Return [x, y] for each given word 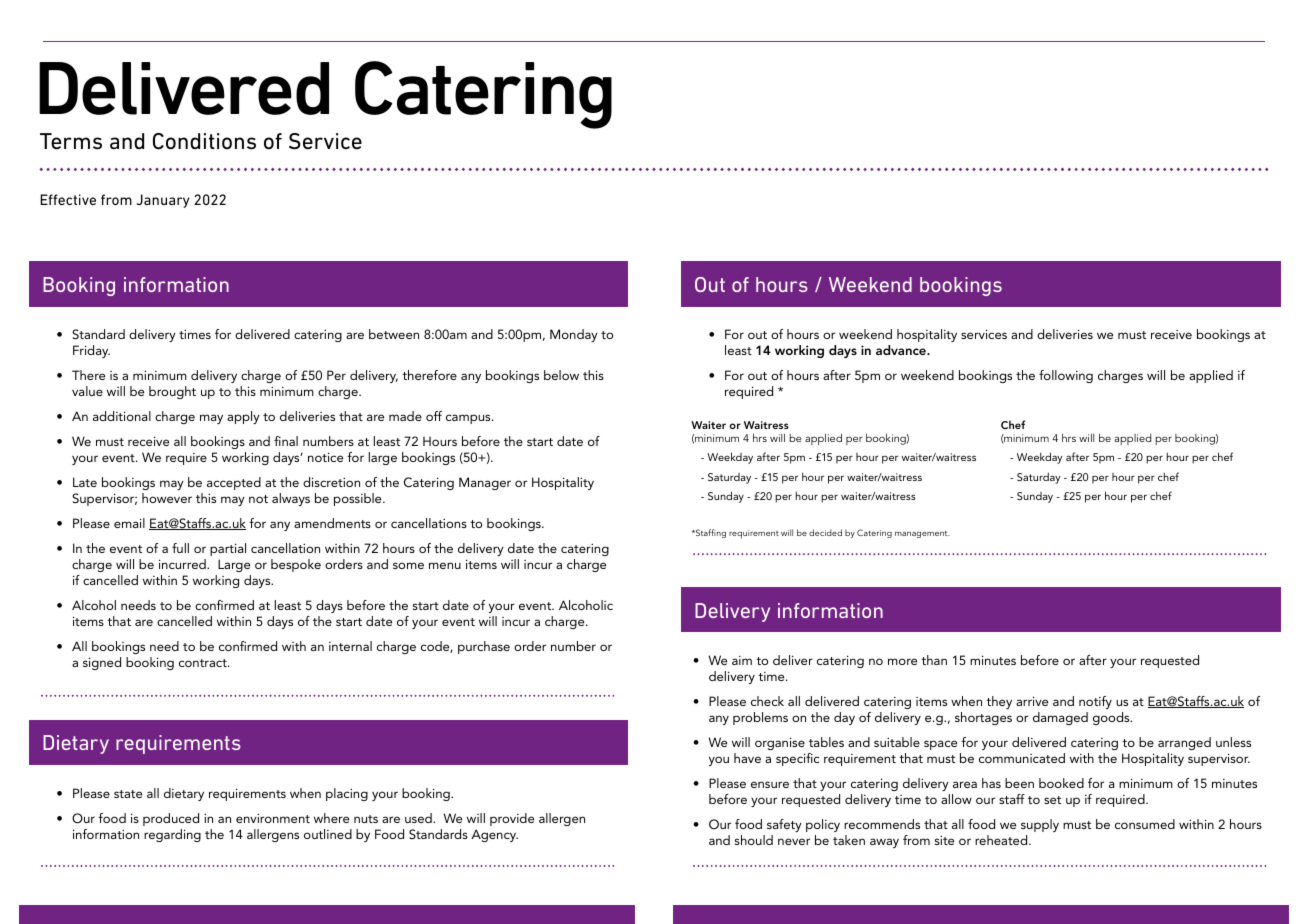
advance [902, 350]
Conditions [204, 141]
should [754, 840]
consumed [1145, 824]
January [163, 201]
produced [171, 819]
